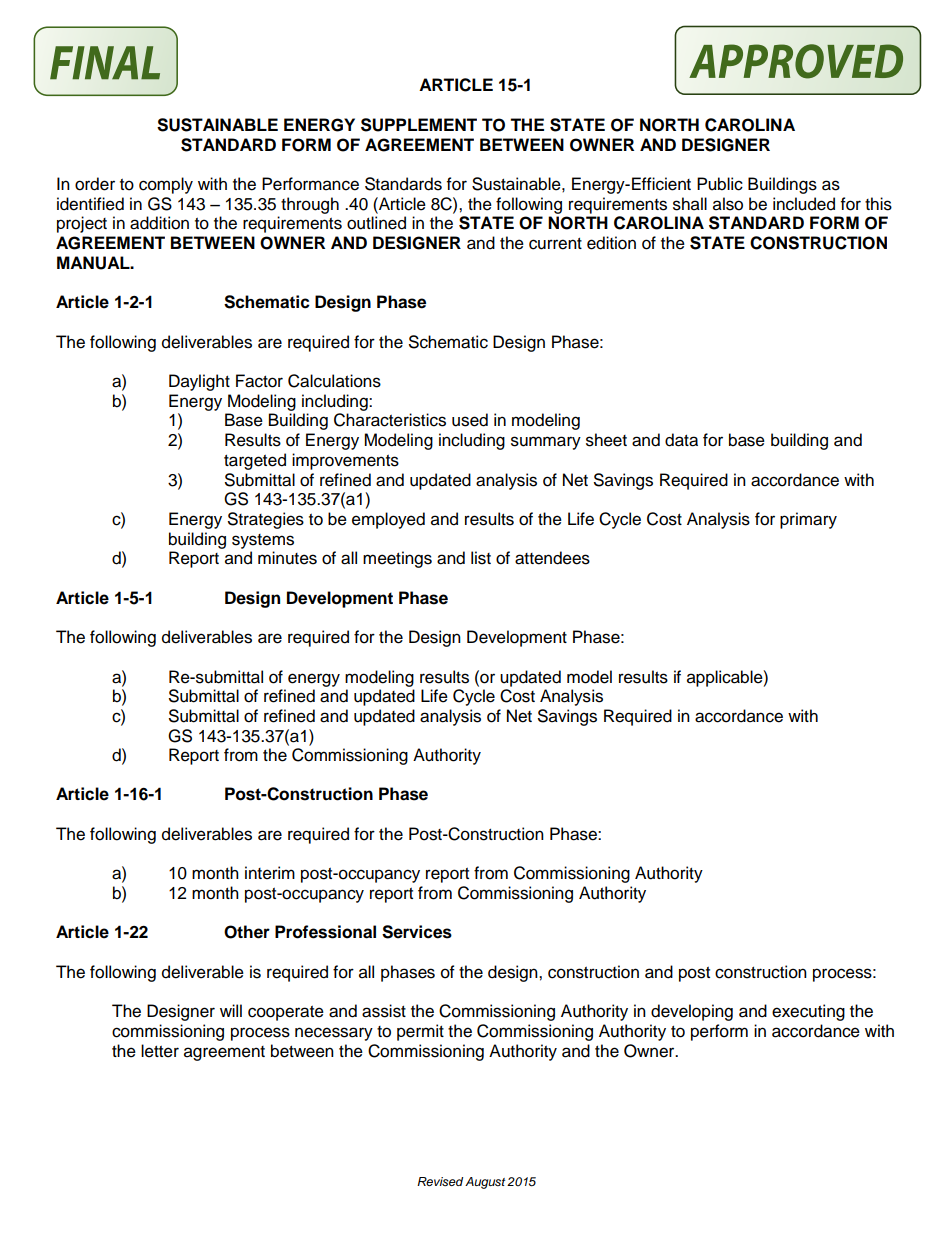 The image size is (952, 1233). I want to click on minutes, so click(287, 558).
